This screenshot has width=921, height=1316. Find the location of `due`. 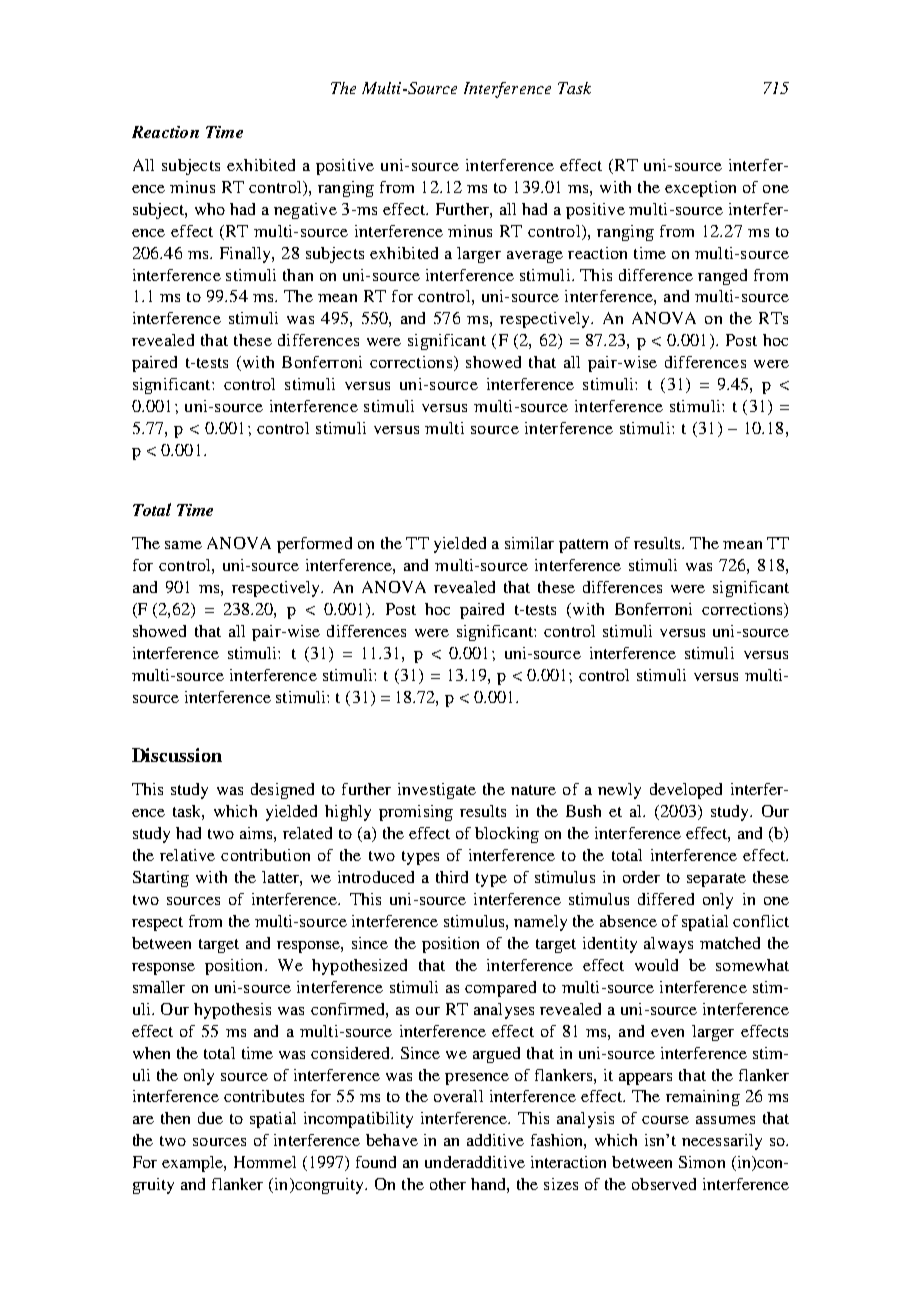

due is located at coordinates (210, 1118).
